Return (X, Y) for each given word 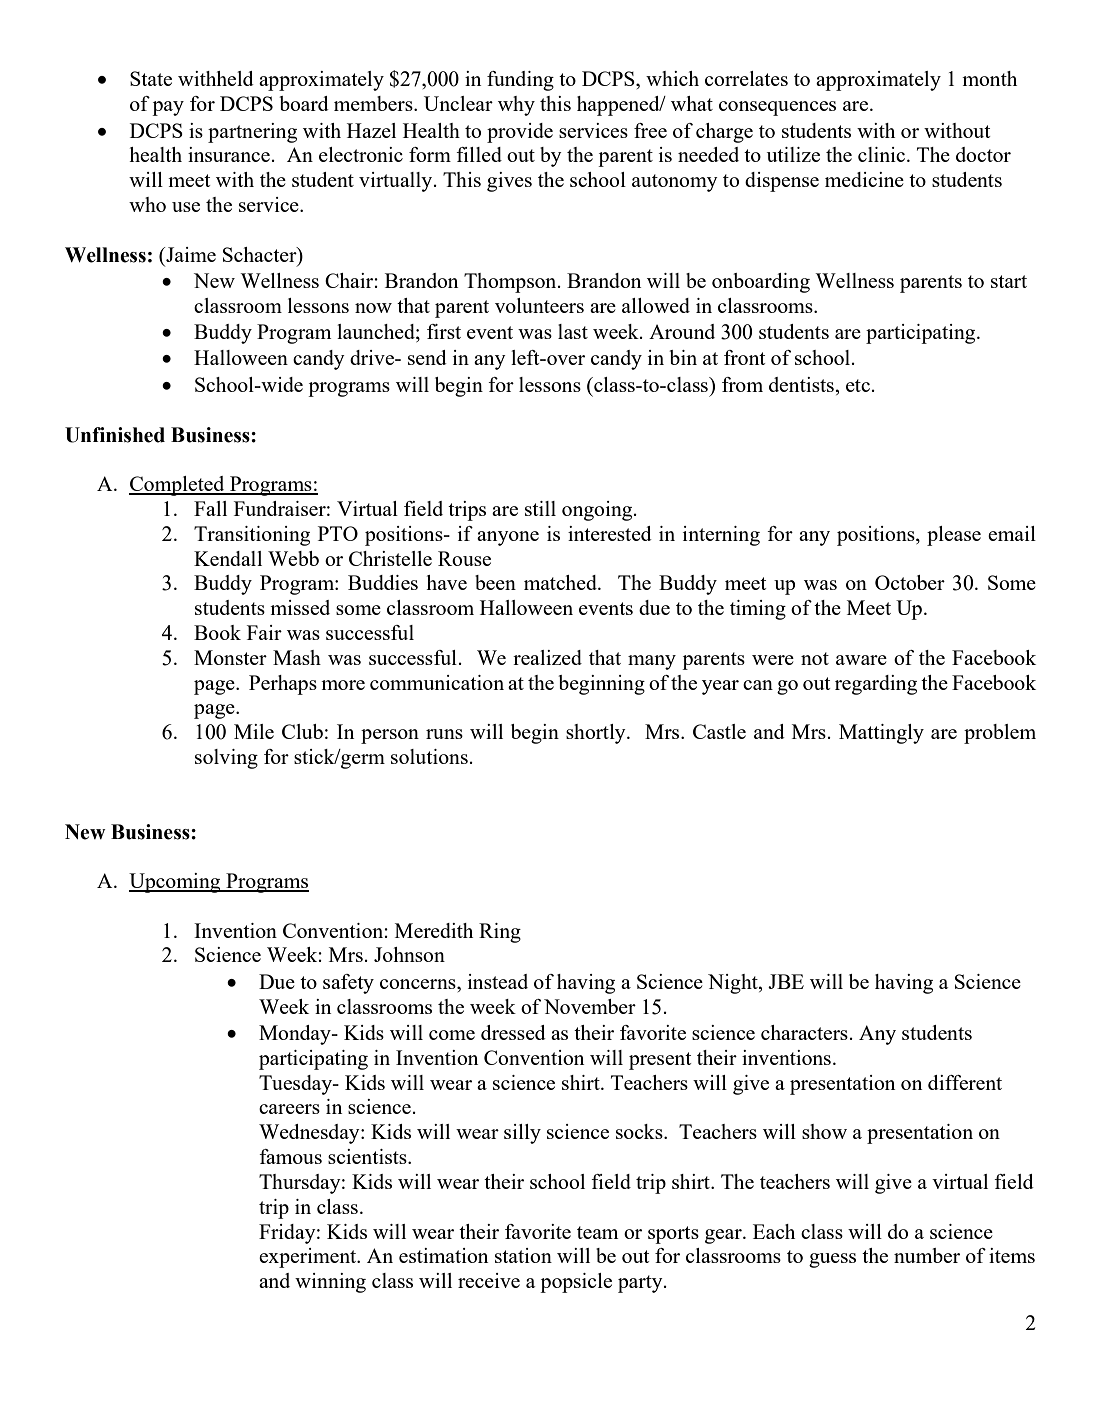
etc (858, 385)
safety (348, 984)
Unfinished (115, 435)
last (573, 331)
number (927, 1255)
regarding (876, 685)
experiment (309, 1258)
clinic (883, 154)
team (597, 1232)
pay (168, 108)
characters (804, 1032)
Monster (230, 657)
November (590, 1006)
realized (547, 657)
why (516, 106)
